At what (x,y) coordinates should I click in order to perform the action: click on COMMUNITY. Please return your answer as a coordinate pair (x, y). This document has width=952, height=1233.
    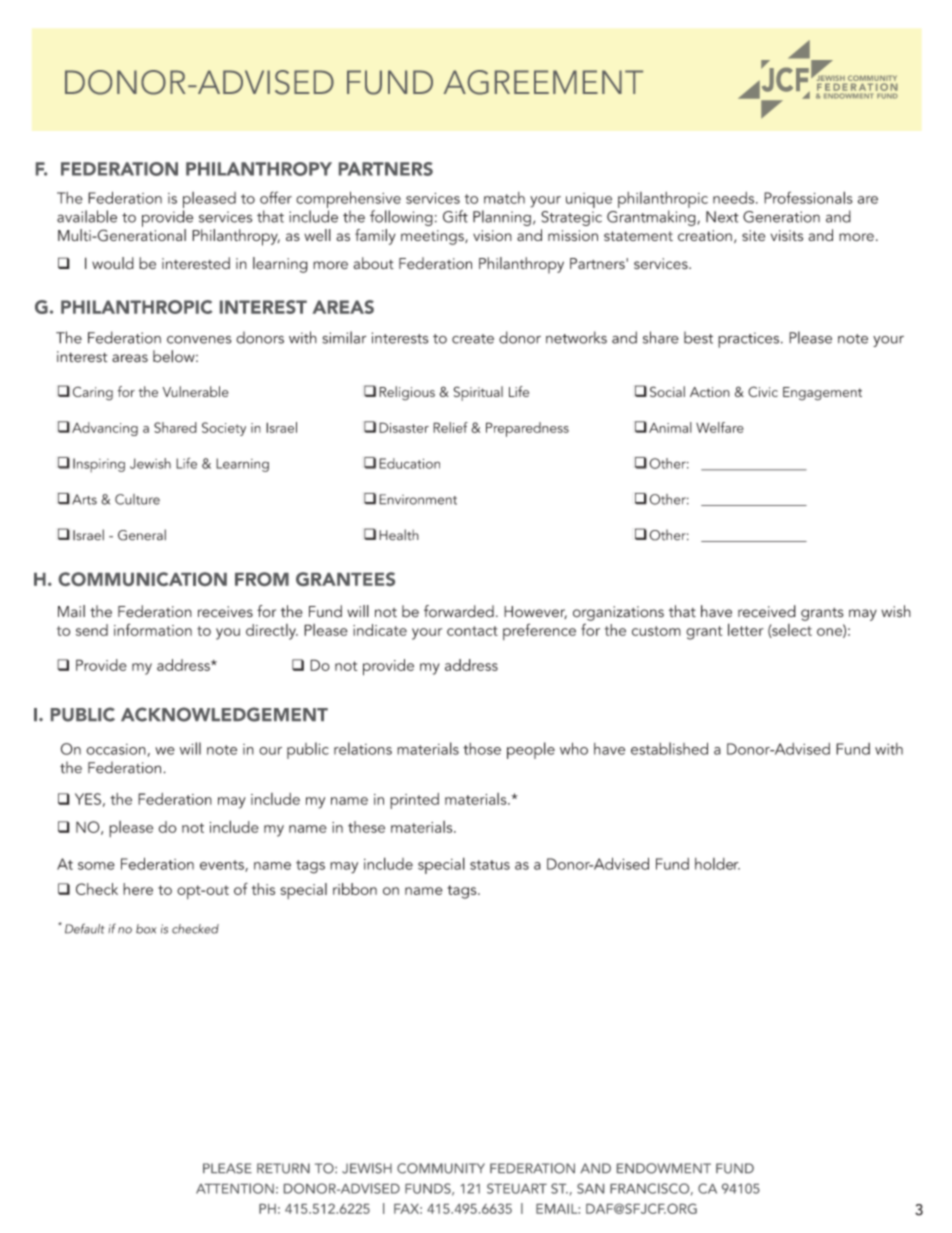
    Looking at the image, I should click on (441, 1168).
